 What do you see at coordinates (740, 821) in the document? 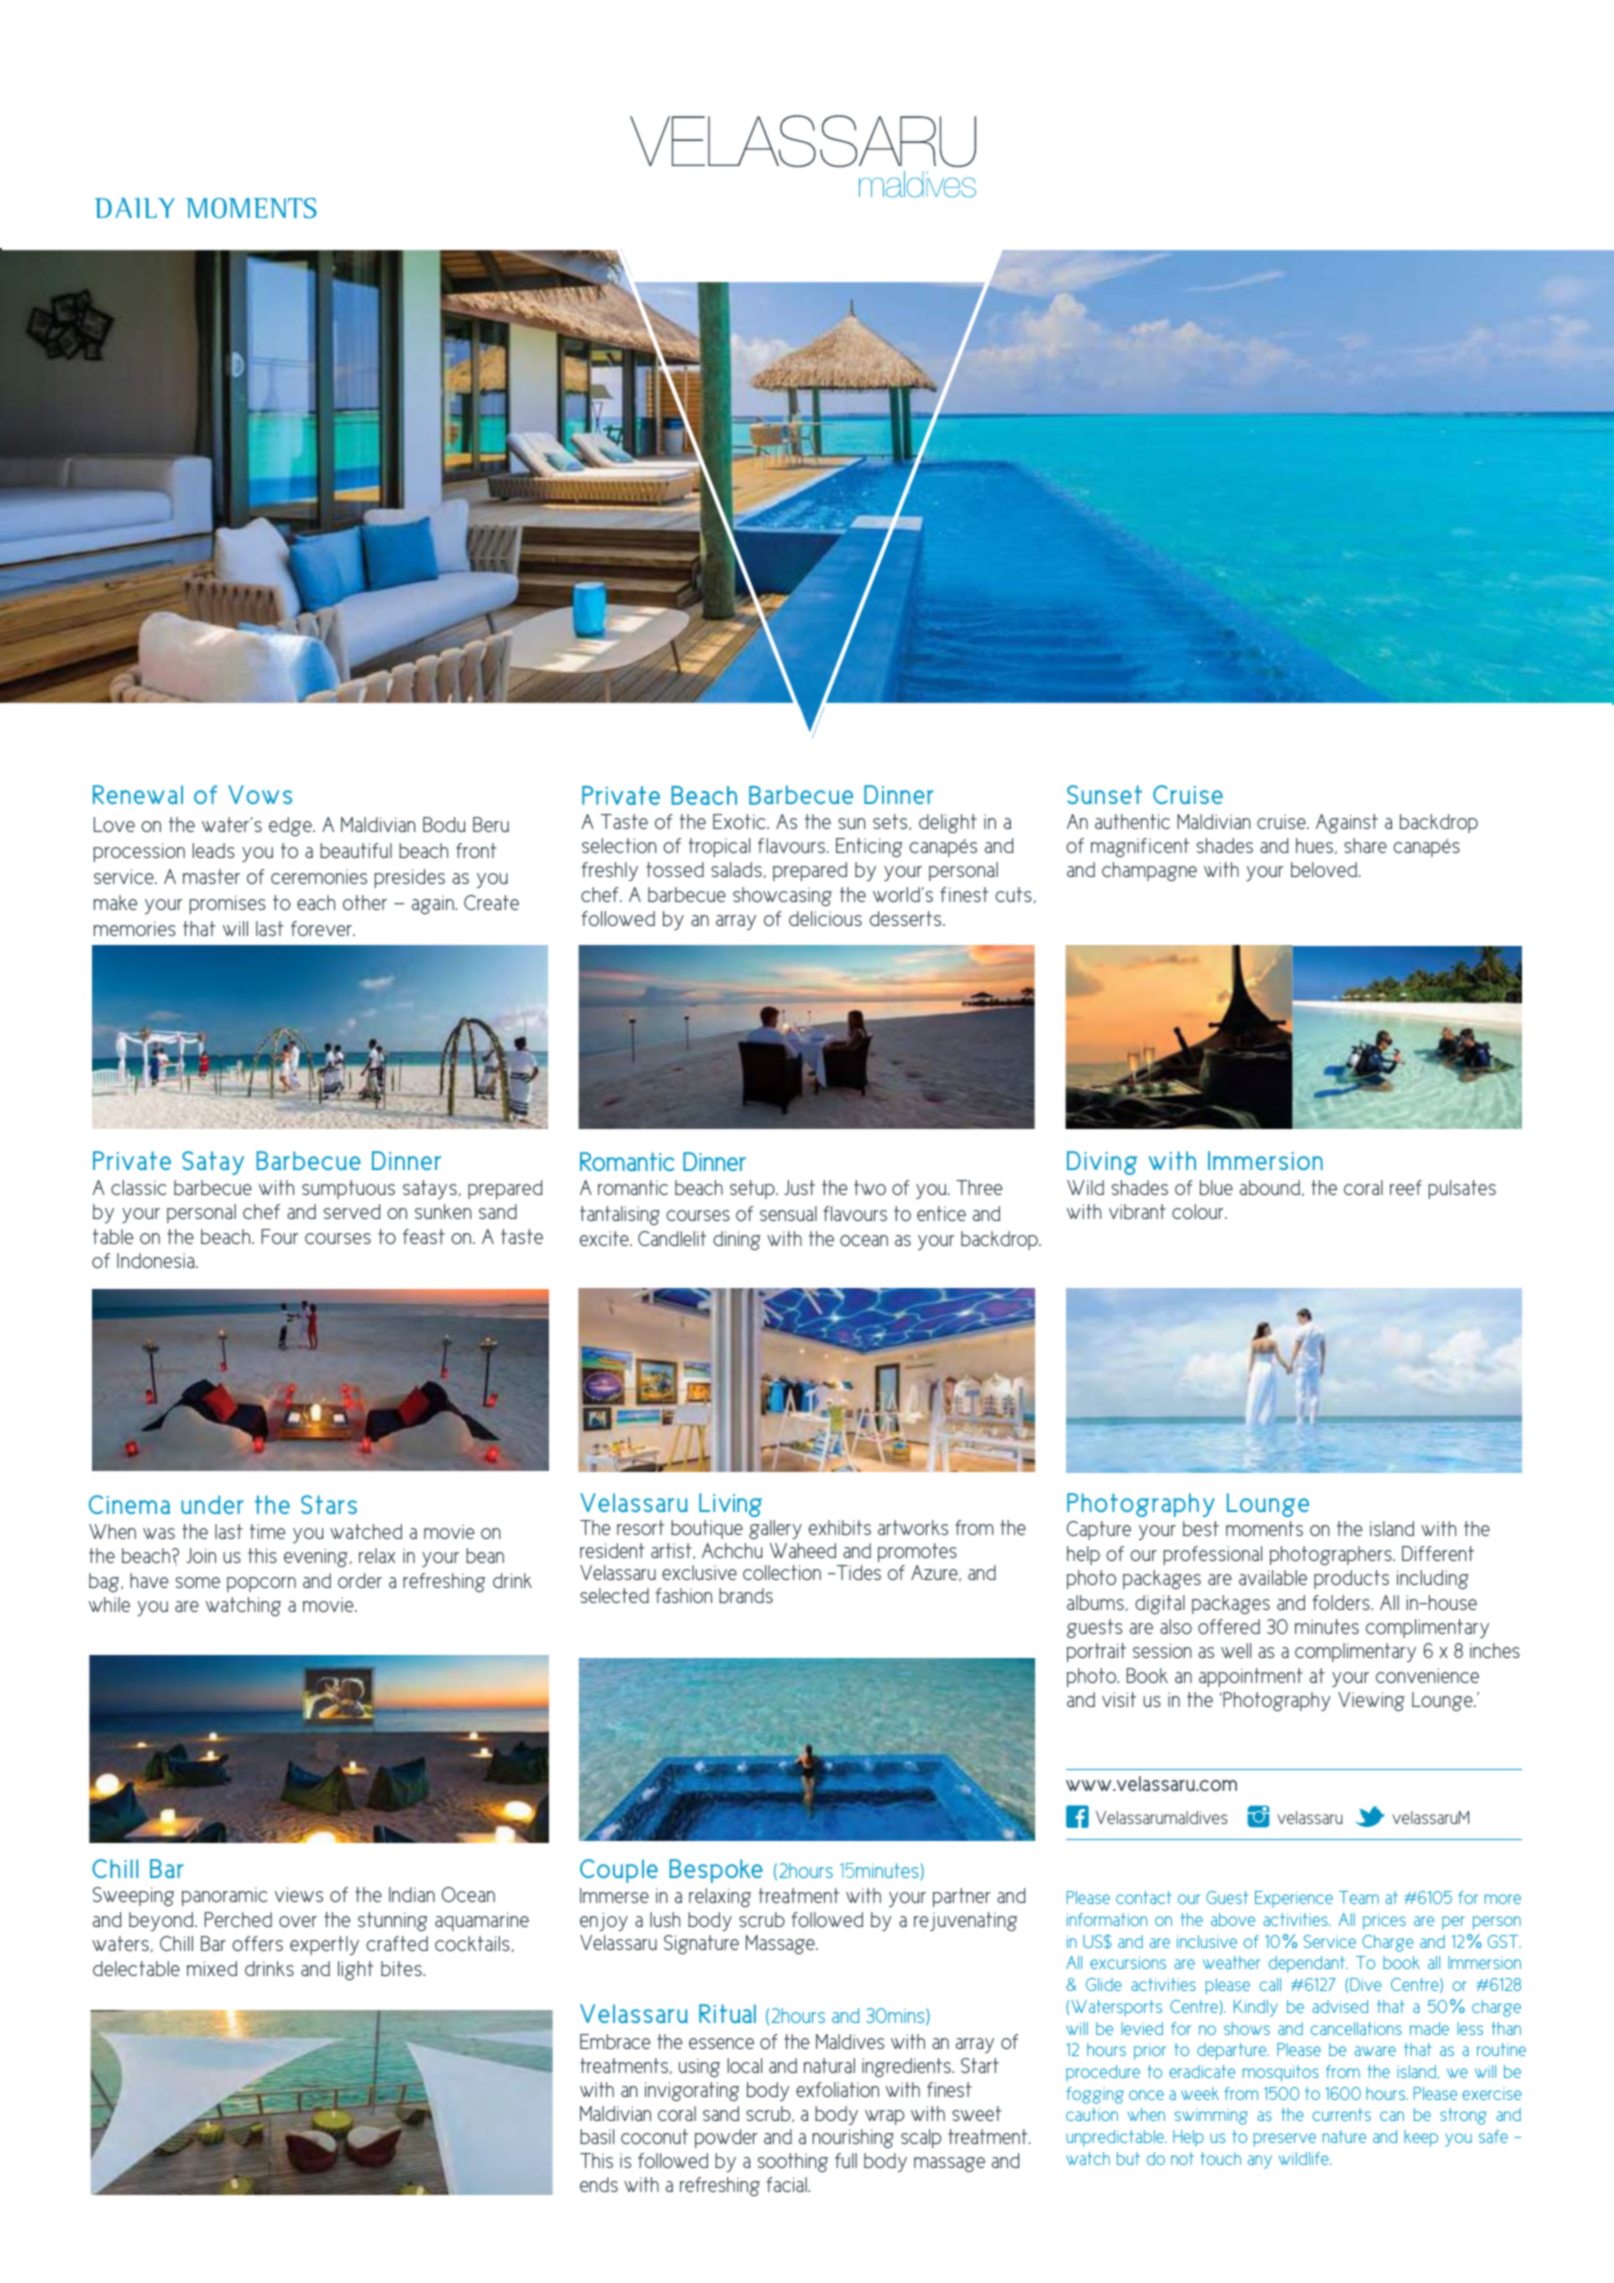
I see `Exotic` at bounding box center [740, 821].
